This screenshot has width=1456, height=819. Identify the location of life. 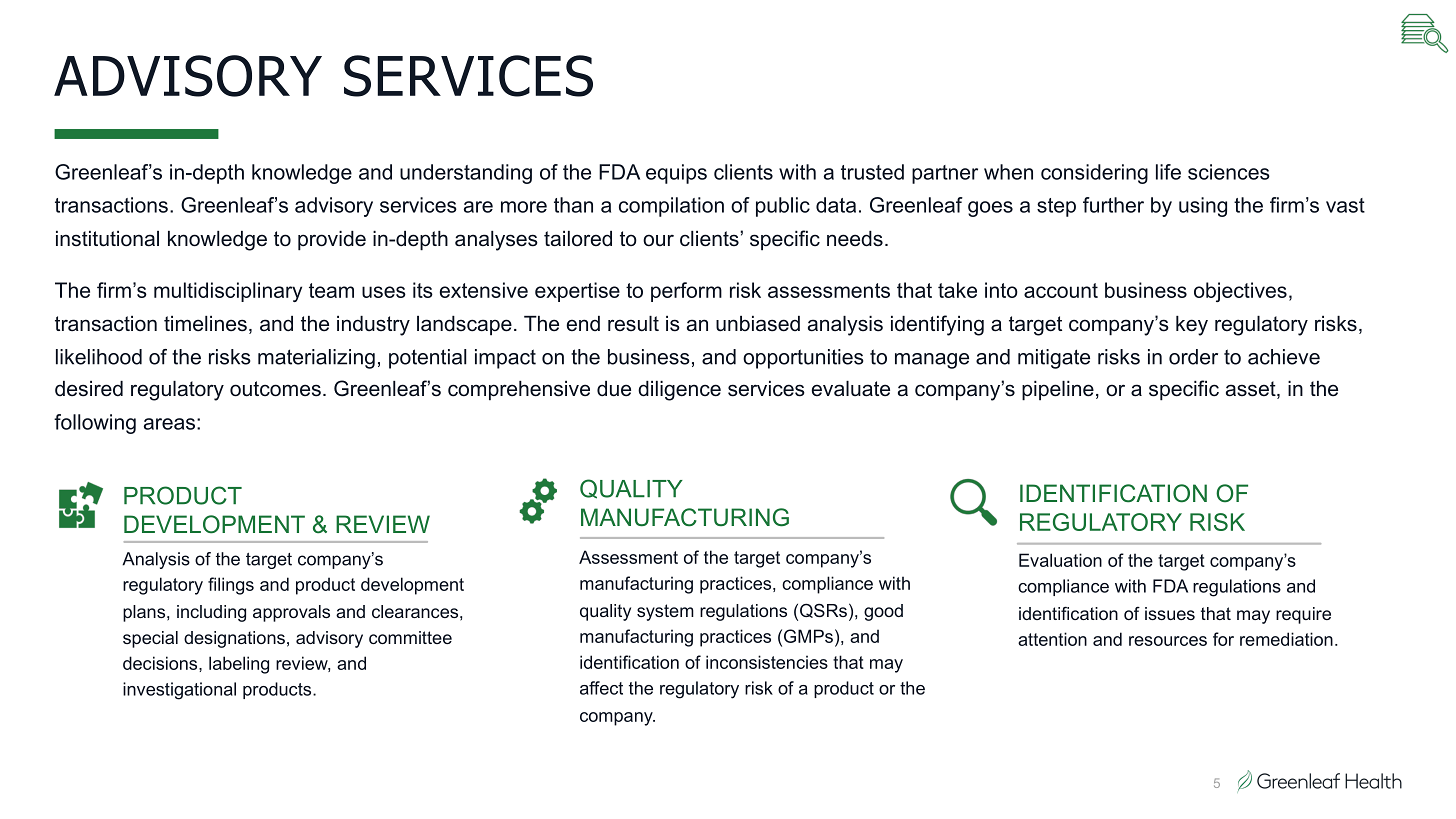
(1168, 172).
